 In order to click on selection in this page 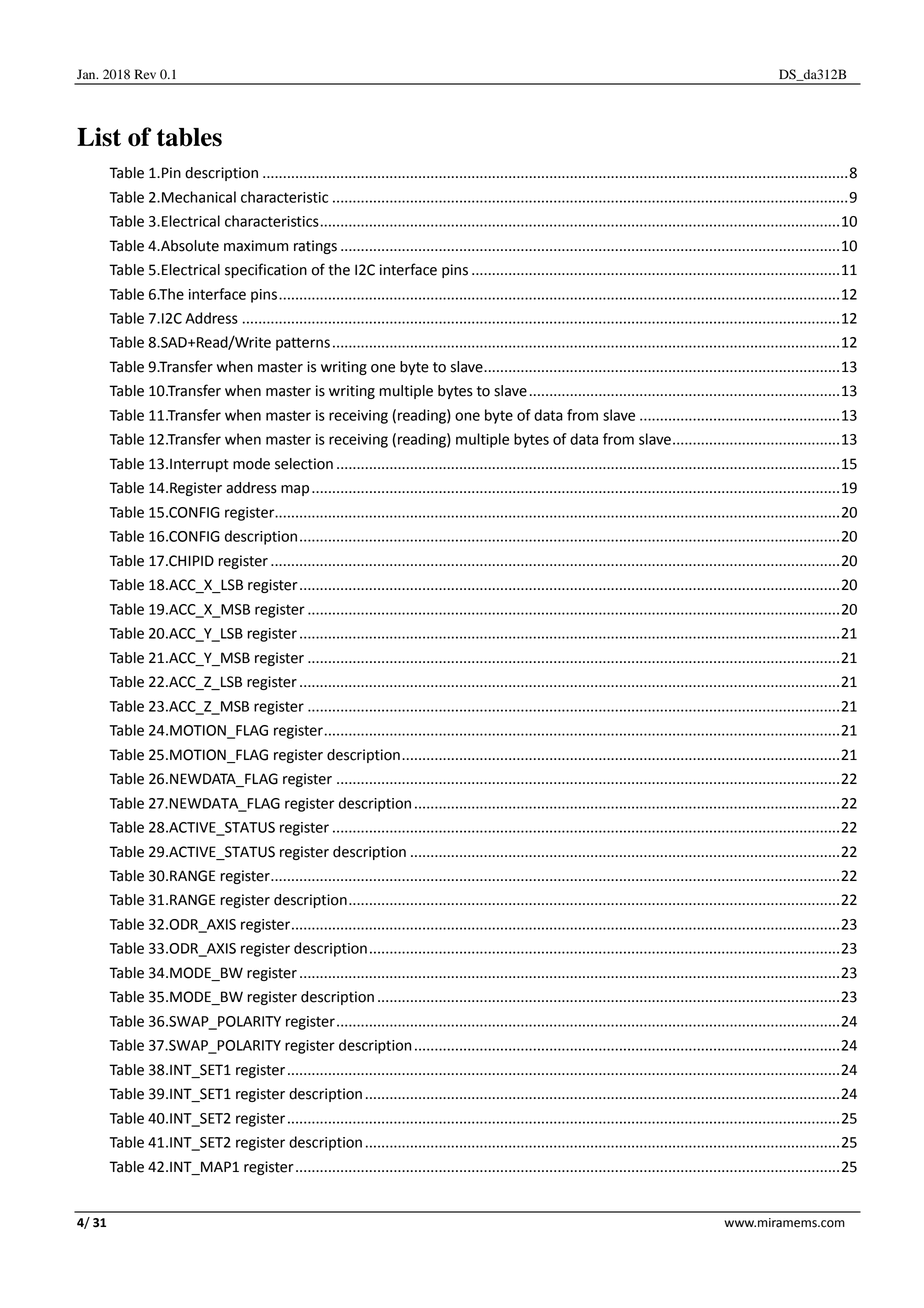, I will do `click(304, 464)`.
